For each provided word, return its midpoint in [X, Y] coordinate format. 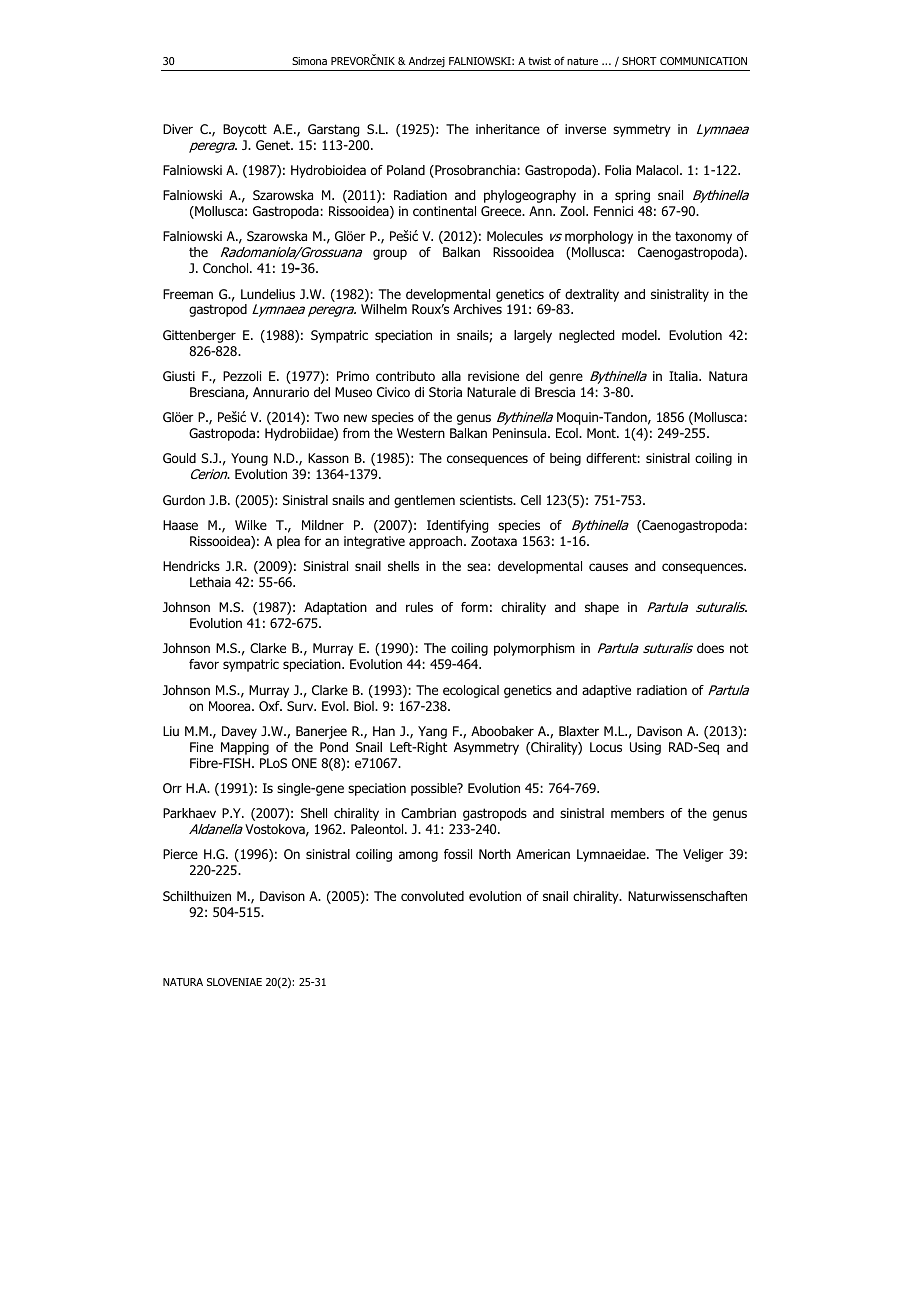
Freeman [188, 294]
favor [204, 664]
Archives [477, 309]
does [710, 648]
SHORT [639, 61]
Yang [432, 732]
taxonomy [703, 237]
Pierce [180, 854]
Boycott [245, 130]
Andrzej [427, 62]
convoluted [432, 896]
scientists [487, 500]
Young [249, 459]
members [637, 813]
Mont [602, 433]
